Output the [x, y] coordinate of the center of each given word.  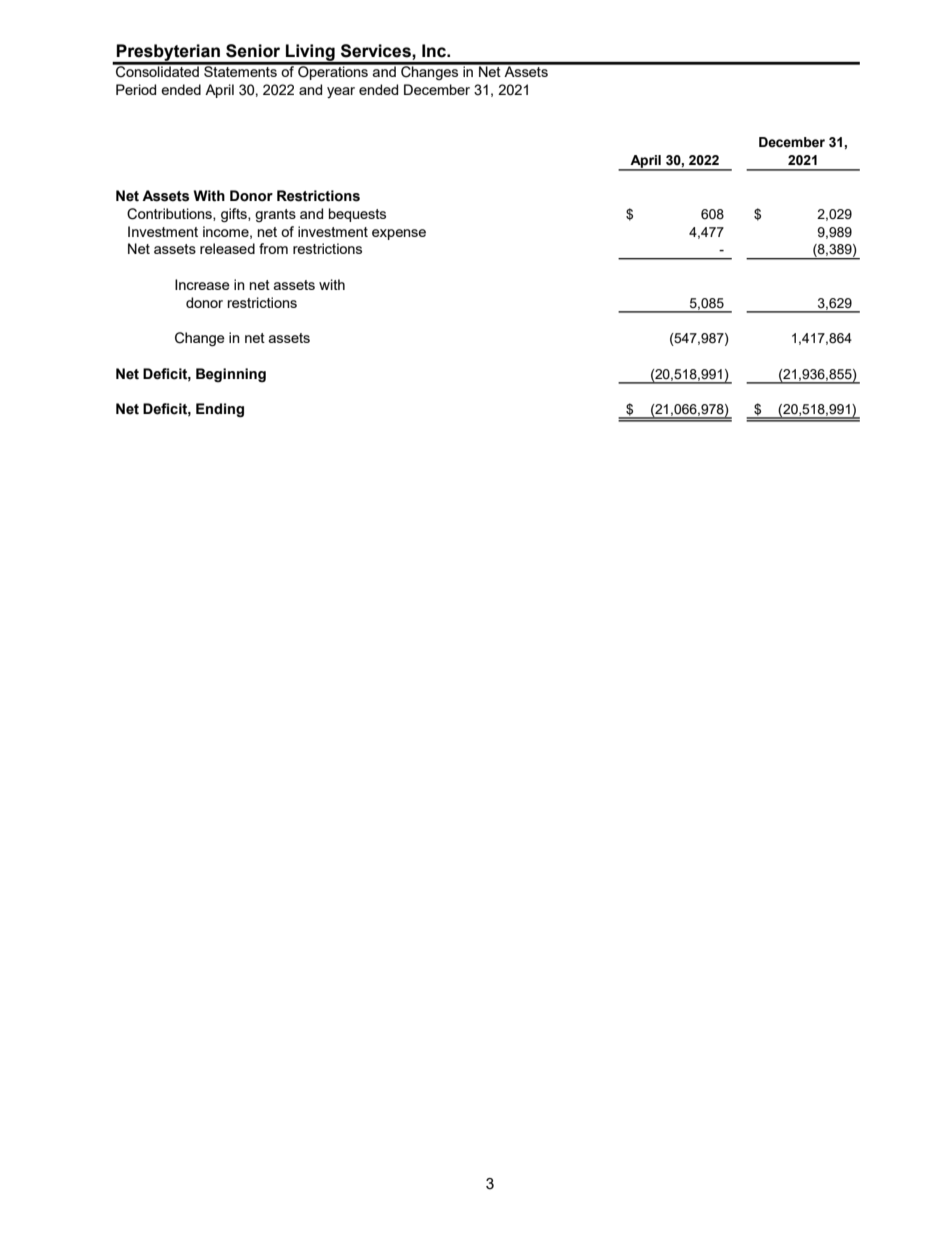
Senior [253, 51]
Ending [220, 410]
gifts [235, 215]
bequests [357, 215]
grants [275, 215]
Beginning [231, 375]
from [273, 248]
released [227, 248]
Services [377, 51]
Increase [202, 284]
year [341, 92]
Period [136, 89]
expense [399, 234]
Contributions [170, 214]
